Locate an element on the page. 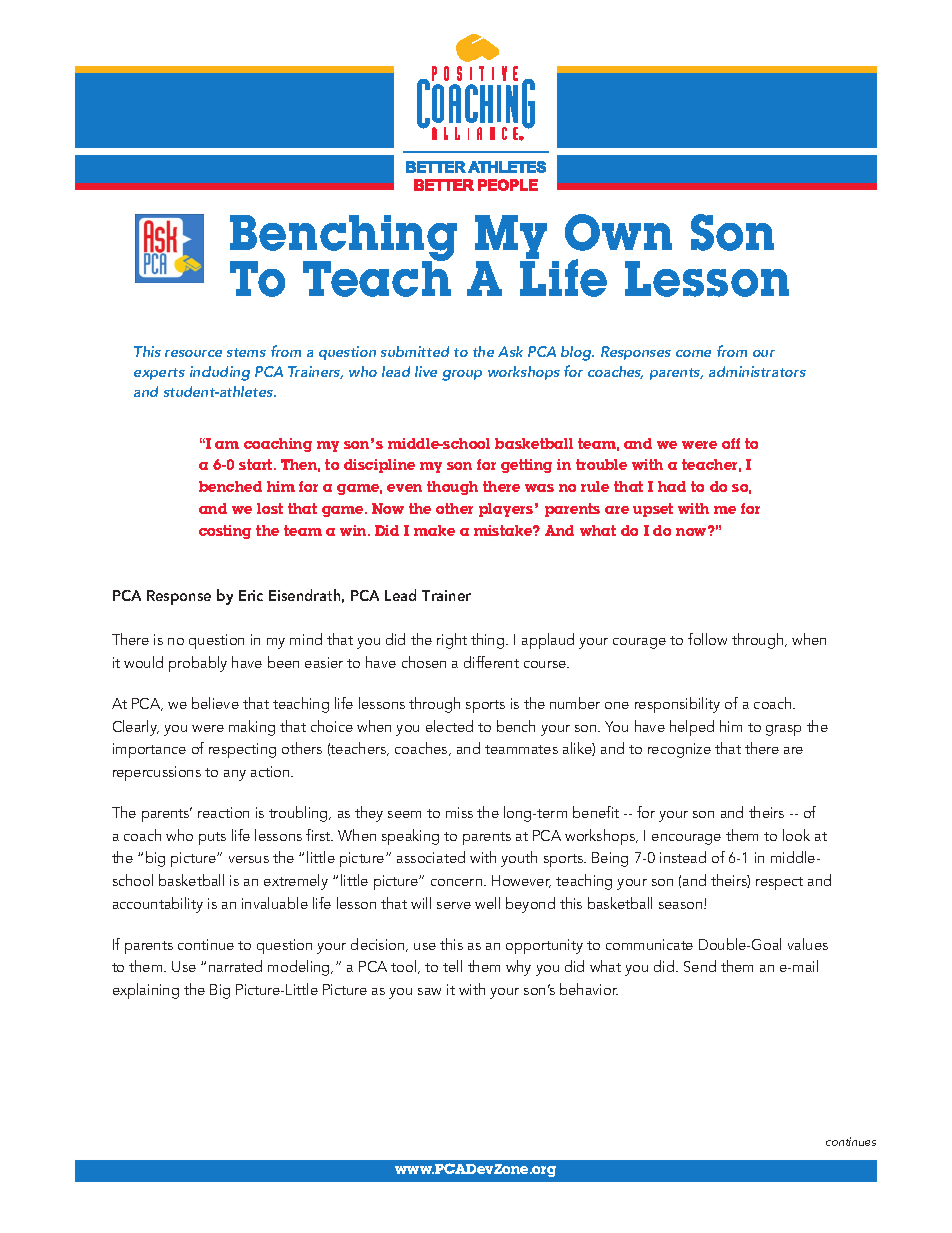 This image has width=952, height=1233. miss is located at coordinates (459, 812).
